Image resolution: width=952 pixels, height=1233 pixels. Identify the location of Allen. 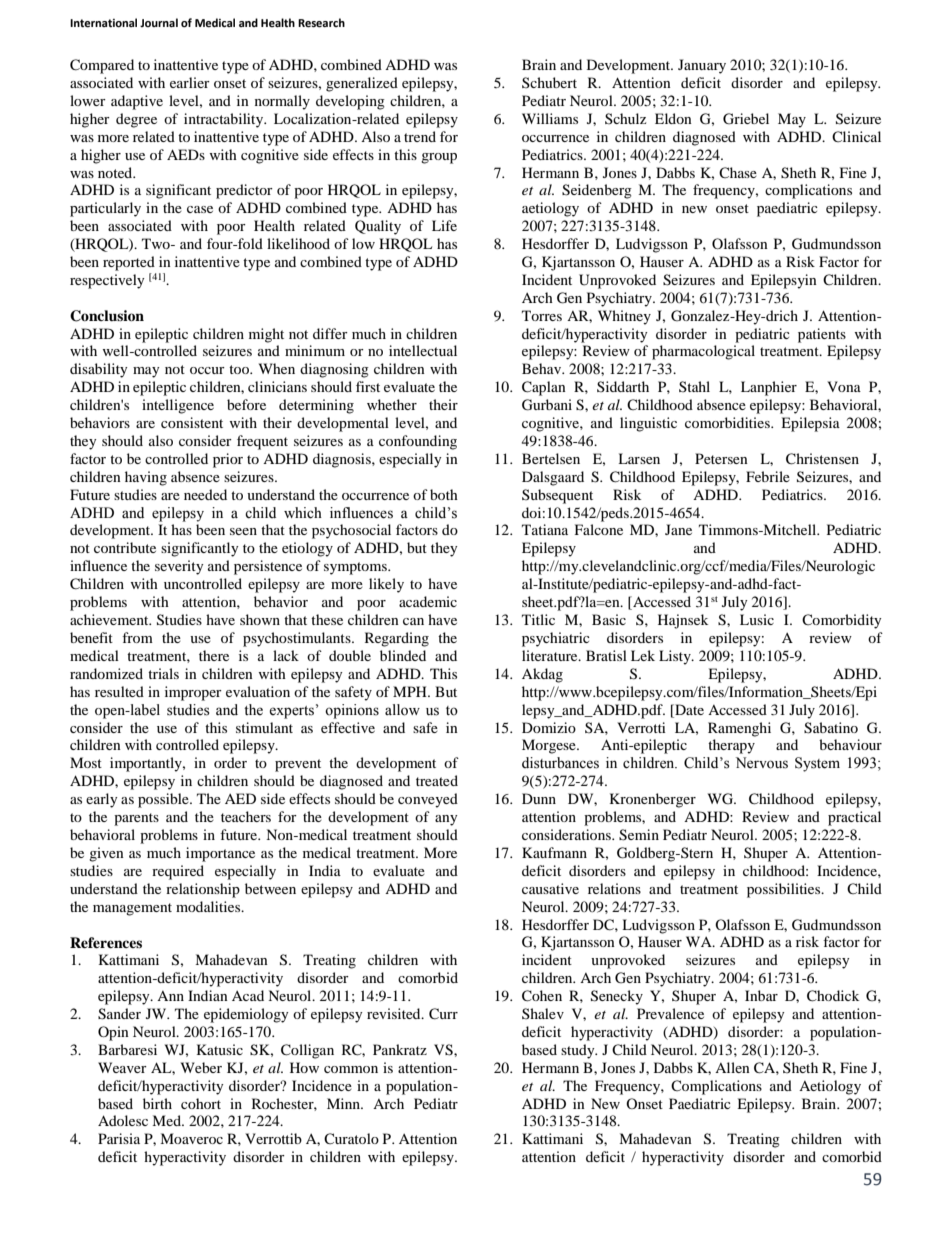
(732, 1067).
